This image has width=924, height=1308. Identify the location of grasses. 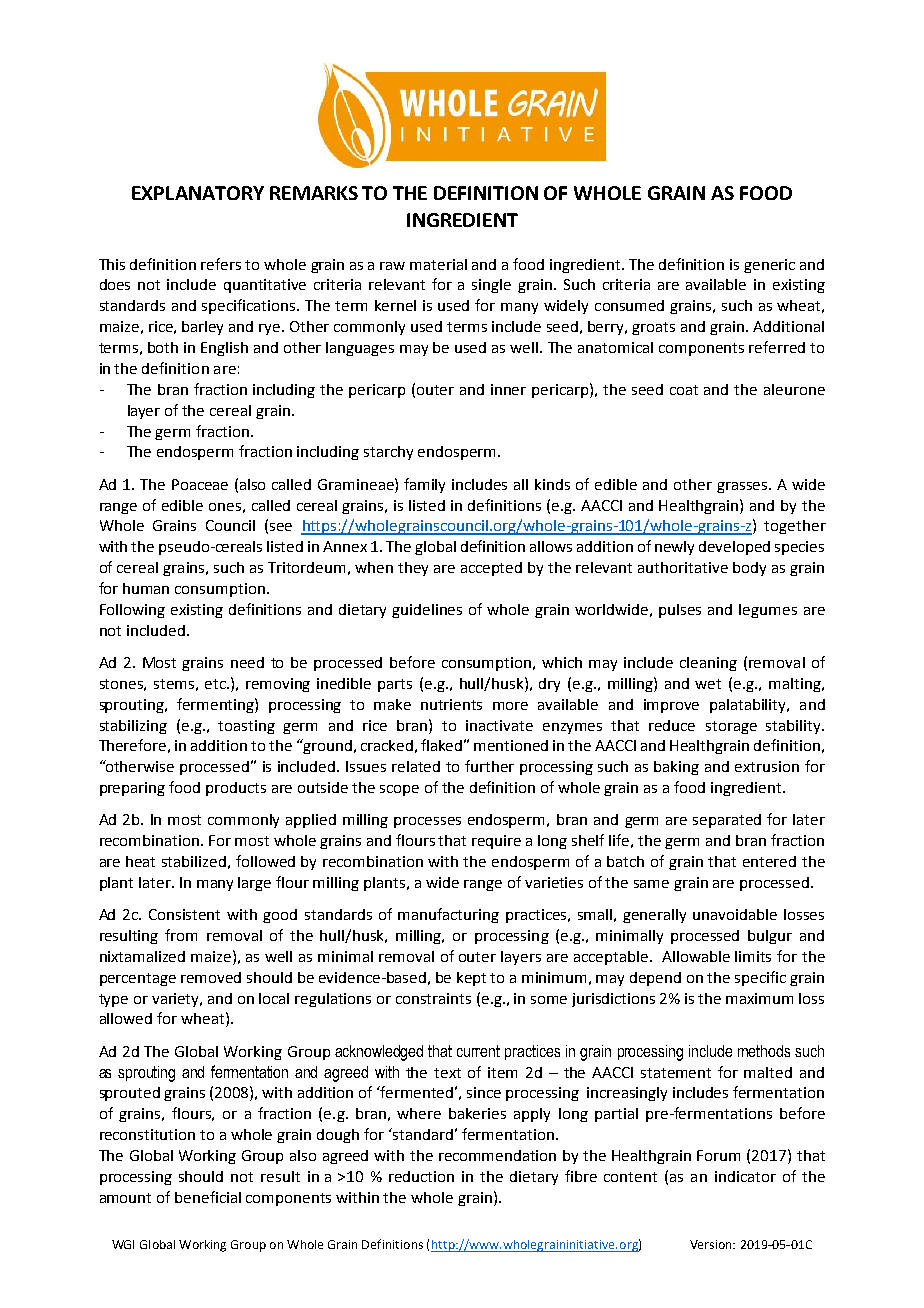
(743, 487).
